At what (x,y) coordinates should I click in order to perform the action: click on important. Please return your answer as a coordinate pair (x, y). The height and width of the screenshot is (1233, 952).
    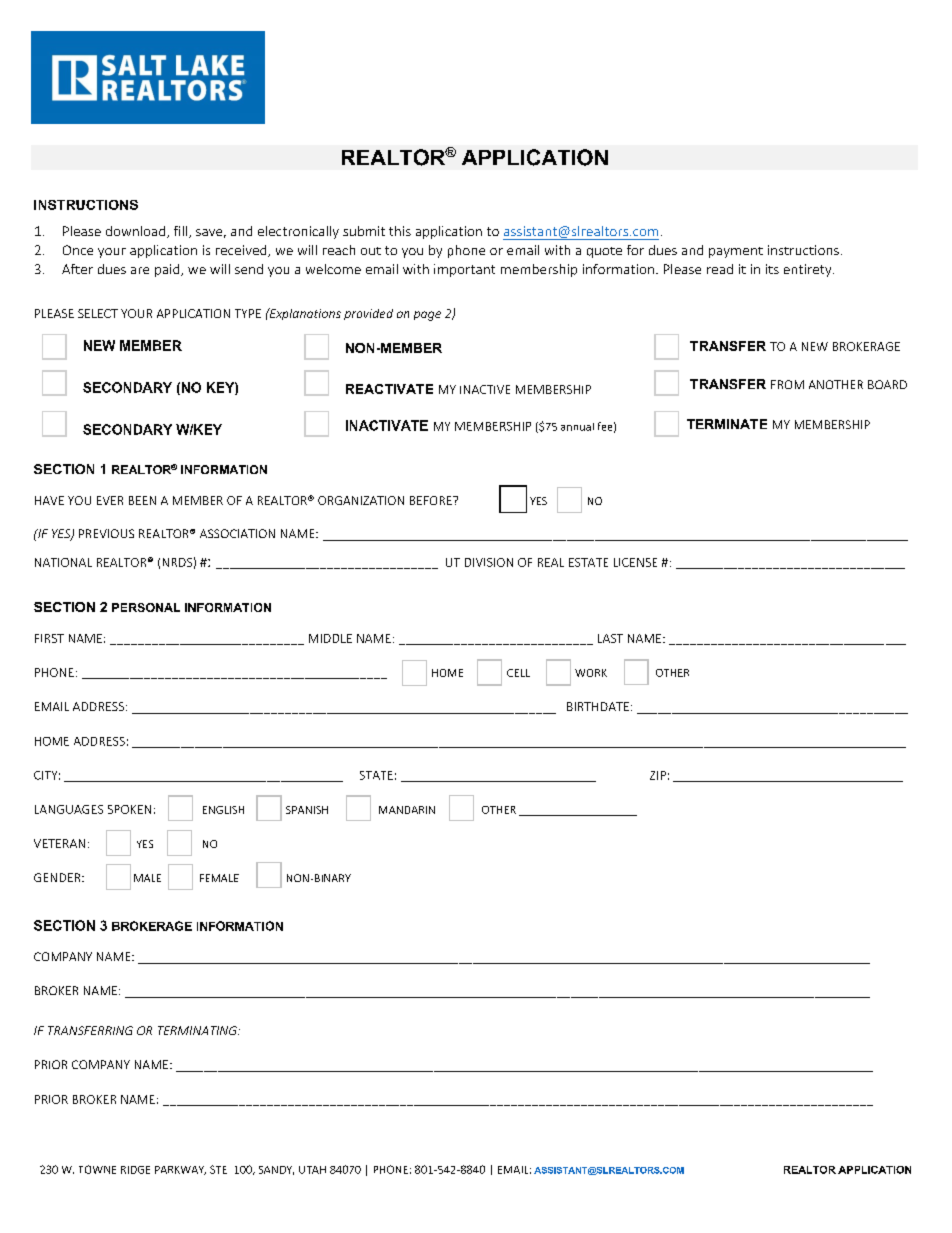
    Looking at the image, I should click on (464, 270).
